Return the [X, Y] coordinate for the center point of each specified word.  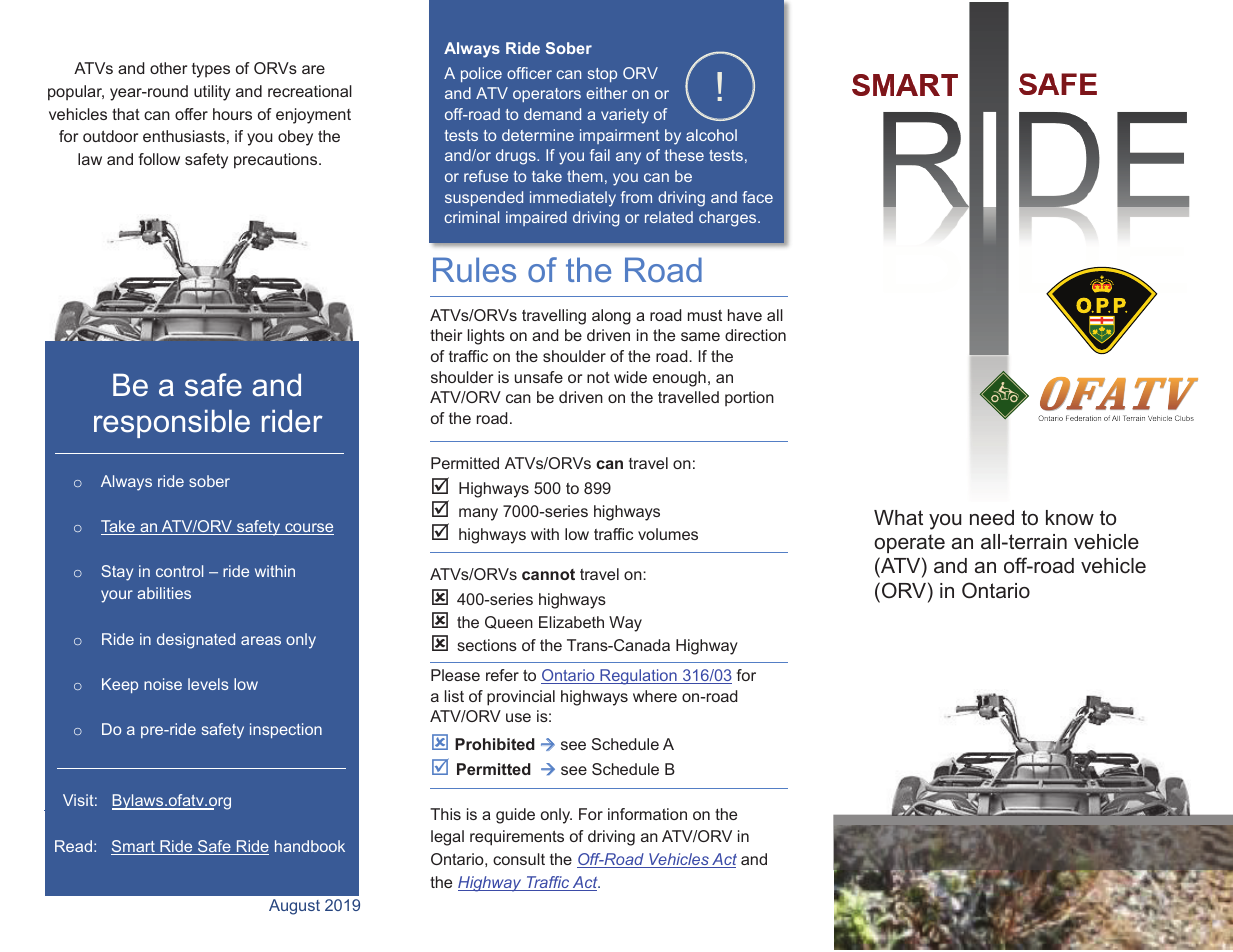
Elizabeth [571, 622]
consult [519, 859]
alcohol [711, 135]
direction [755, 335]
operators [547, 95]
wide [630, 377]
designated [196, 641]
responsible [172, 424]
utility [212, 93]
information [647, 814]
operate [909, 543]
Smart [134, 847]
